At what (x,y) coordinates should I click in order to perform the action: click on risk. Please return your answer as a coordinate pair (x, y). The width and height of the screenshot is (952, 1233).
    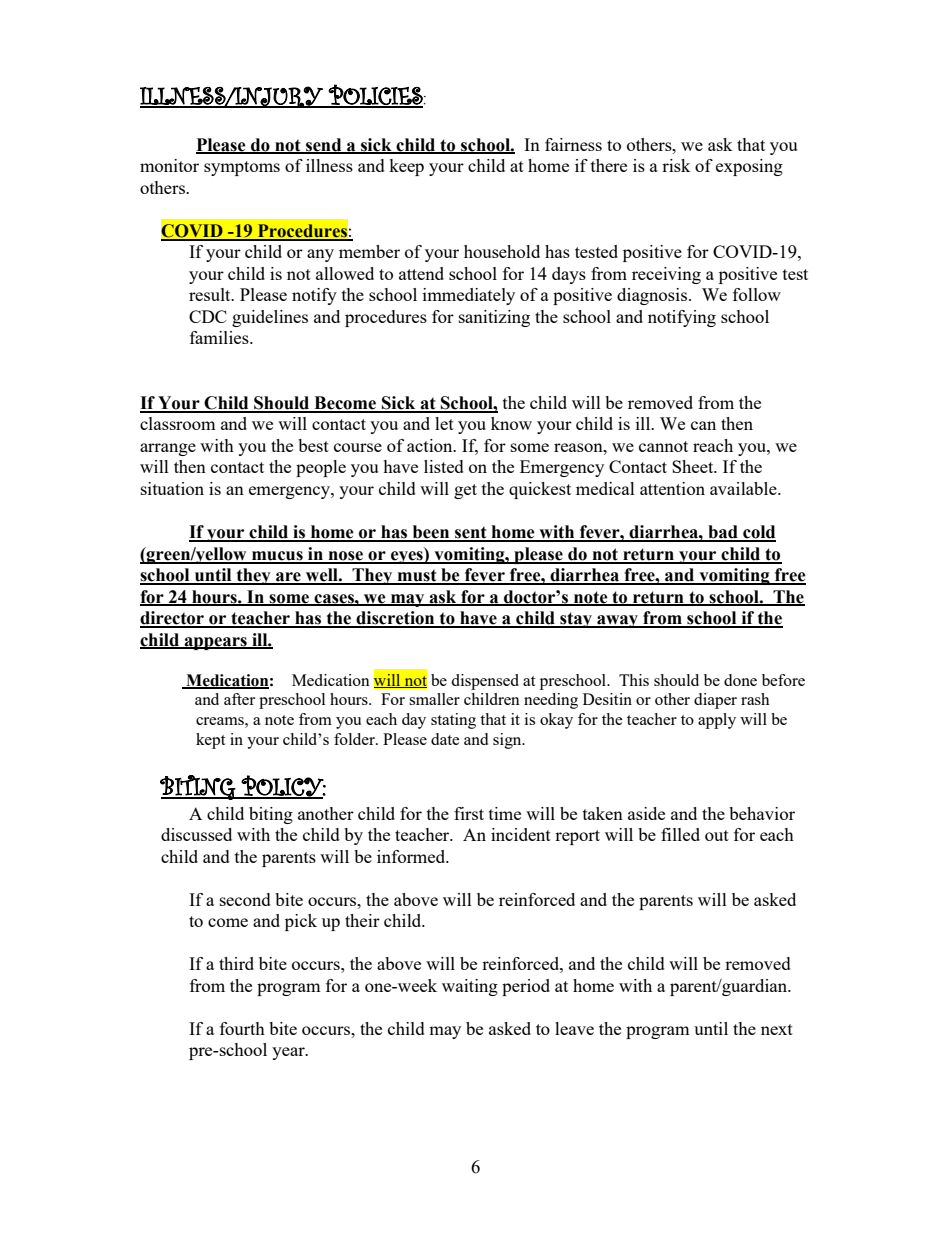
    Looking at the image, I should click on (676, 165).
